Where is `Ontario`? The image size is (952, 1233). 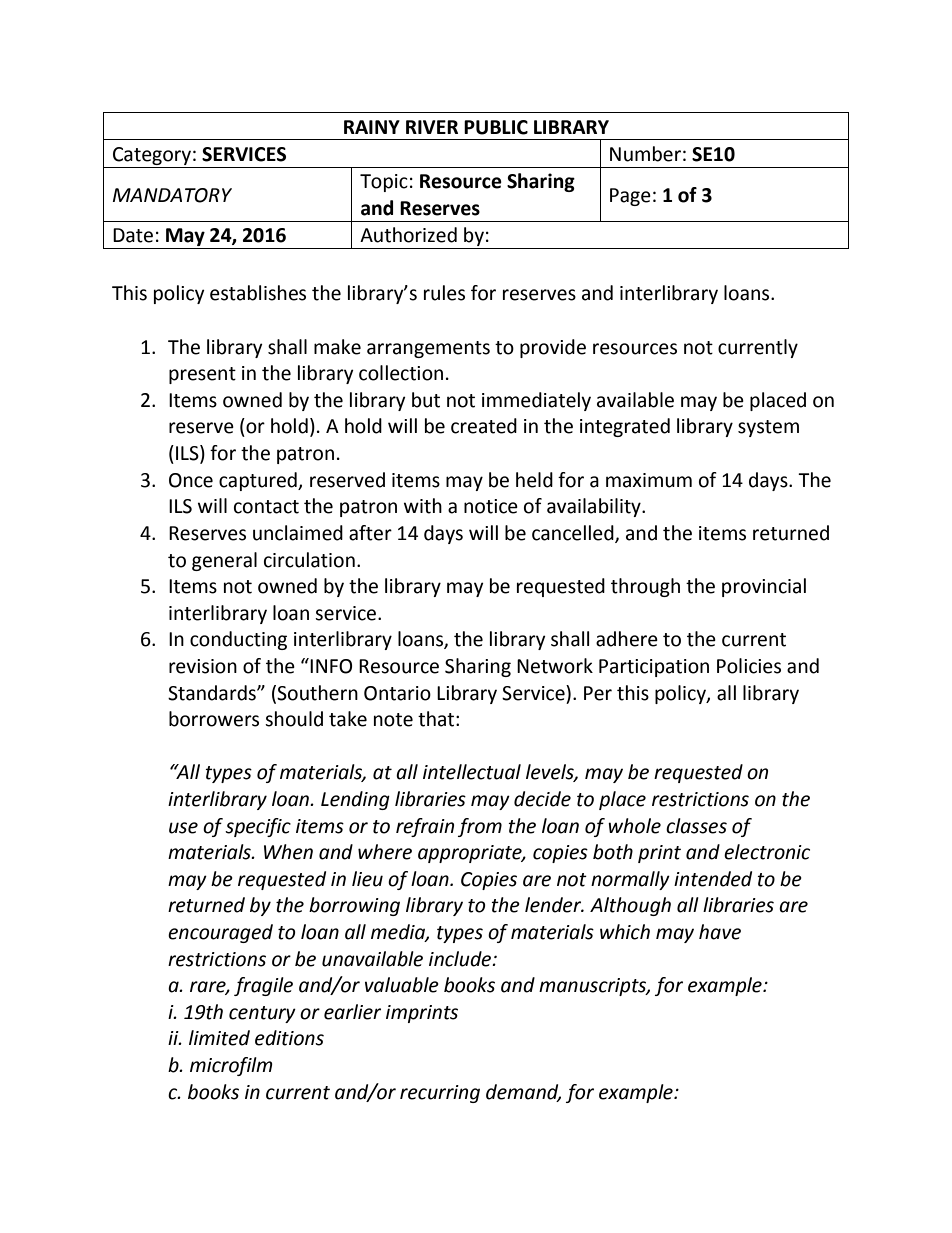
Ontario is located at coordinates (397, 693).
